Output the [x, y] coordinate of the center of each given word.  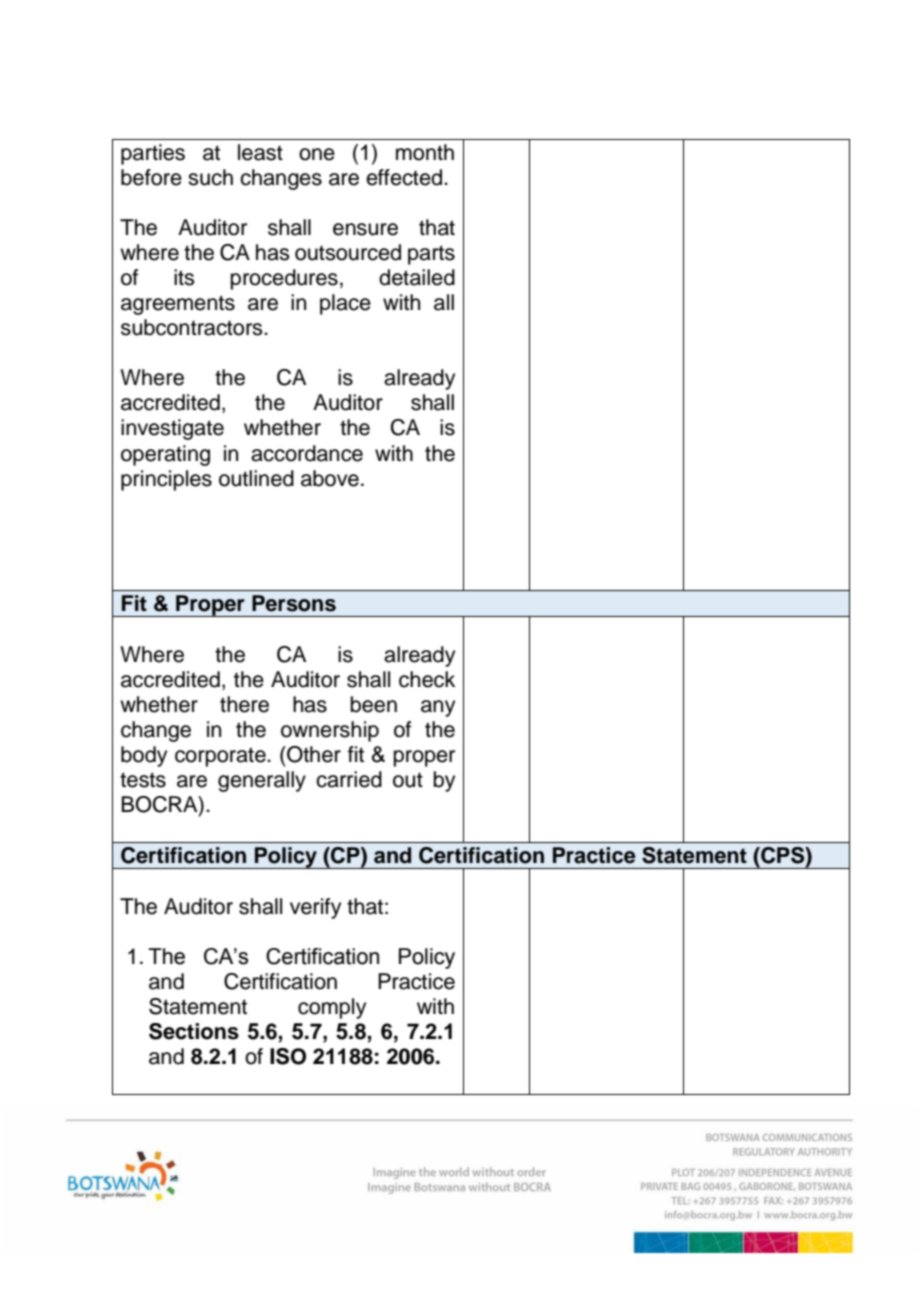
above [330, 478]
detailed [417, 277]
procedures [284, 279]
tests [143, 780]
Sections [194, 1031]
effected [405, 177]
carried [349, 779]
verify [315, 908]
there [244, 704]
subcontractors [193, 327]
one [317, 154]
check [427, 679]
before [151, 177]
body [144, 756]
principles [166, 480]
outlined [256, 478]
